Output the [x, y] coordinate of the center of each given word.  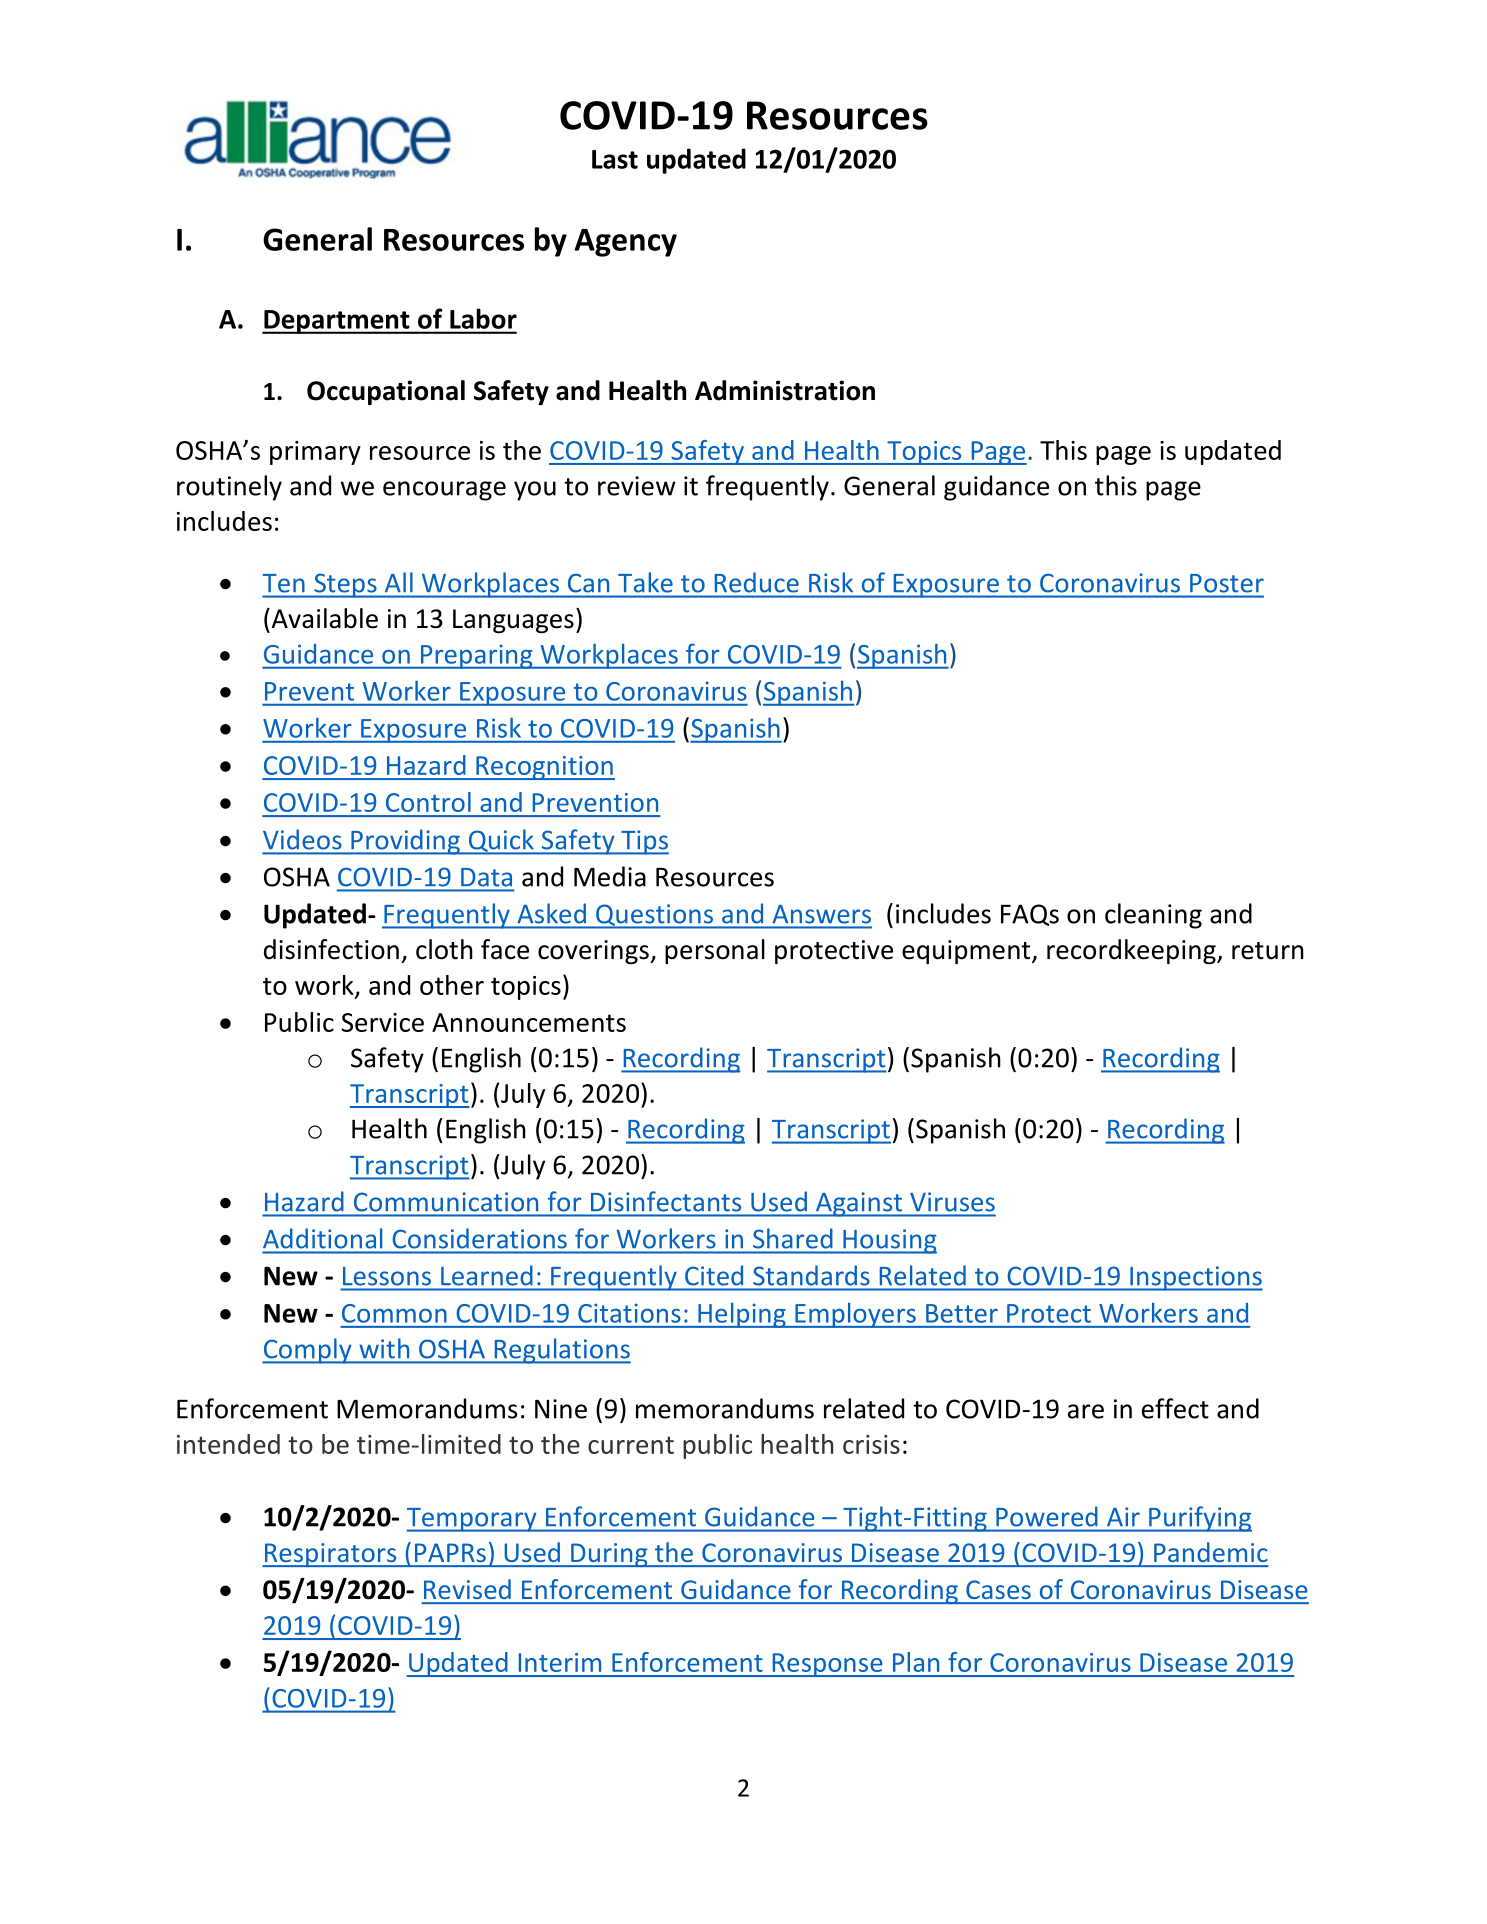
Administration [785, 390]
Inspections [1195, 1278]
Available [323, 618]
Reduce [757, 582]
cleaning [1153, 916]
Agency [625, 243]
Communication [446, 1201]
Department [337, 322]
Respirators [330, 1555]
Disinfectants [666, 1201]
